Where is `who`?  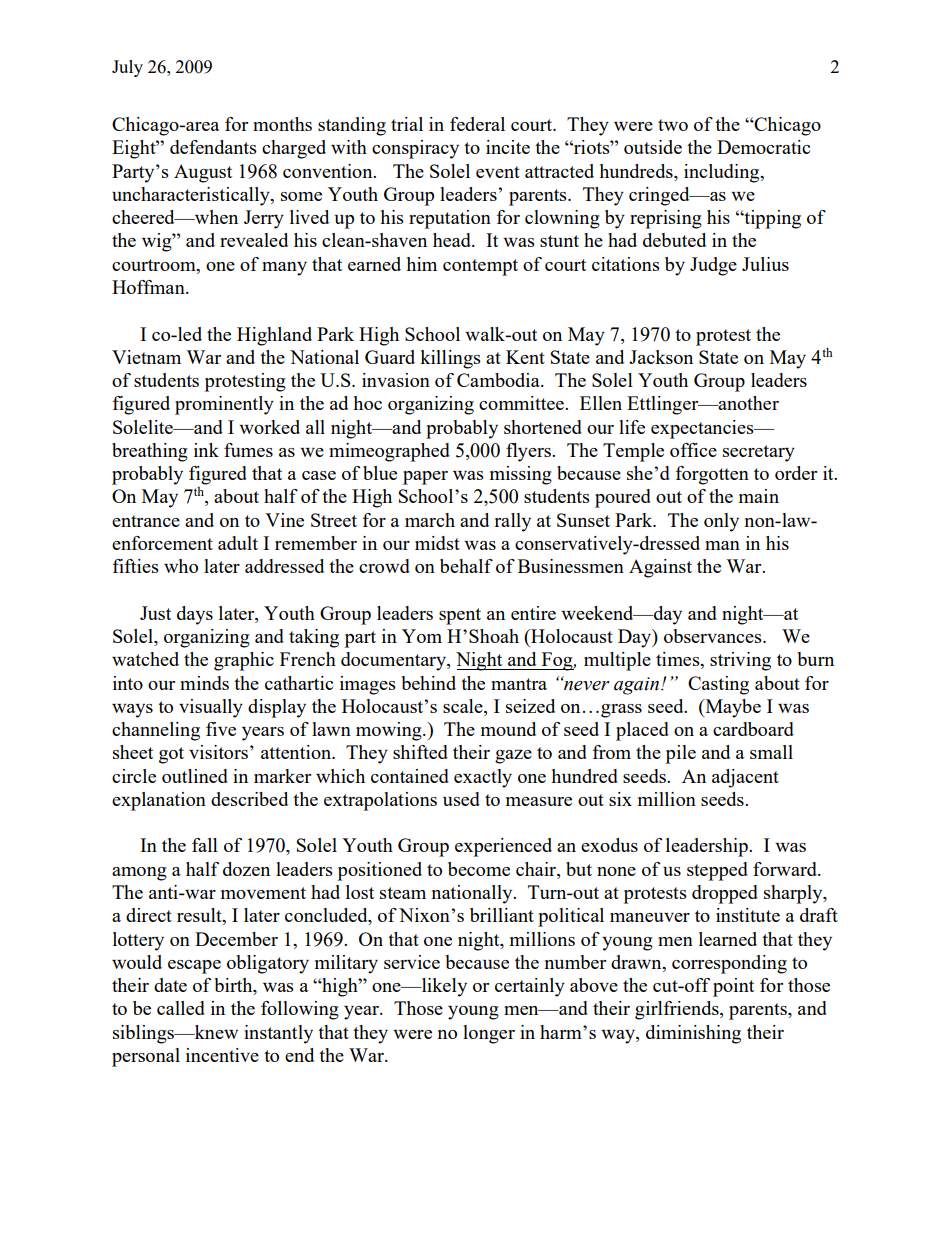
who is located at coordinates (181, 566).
